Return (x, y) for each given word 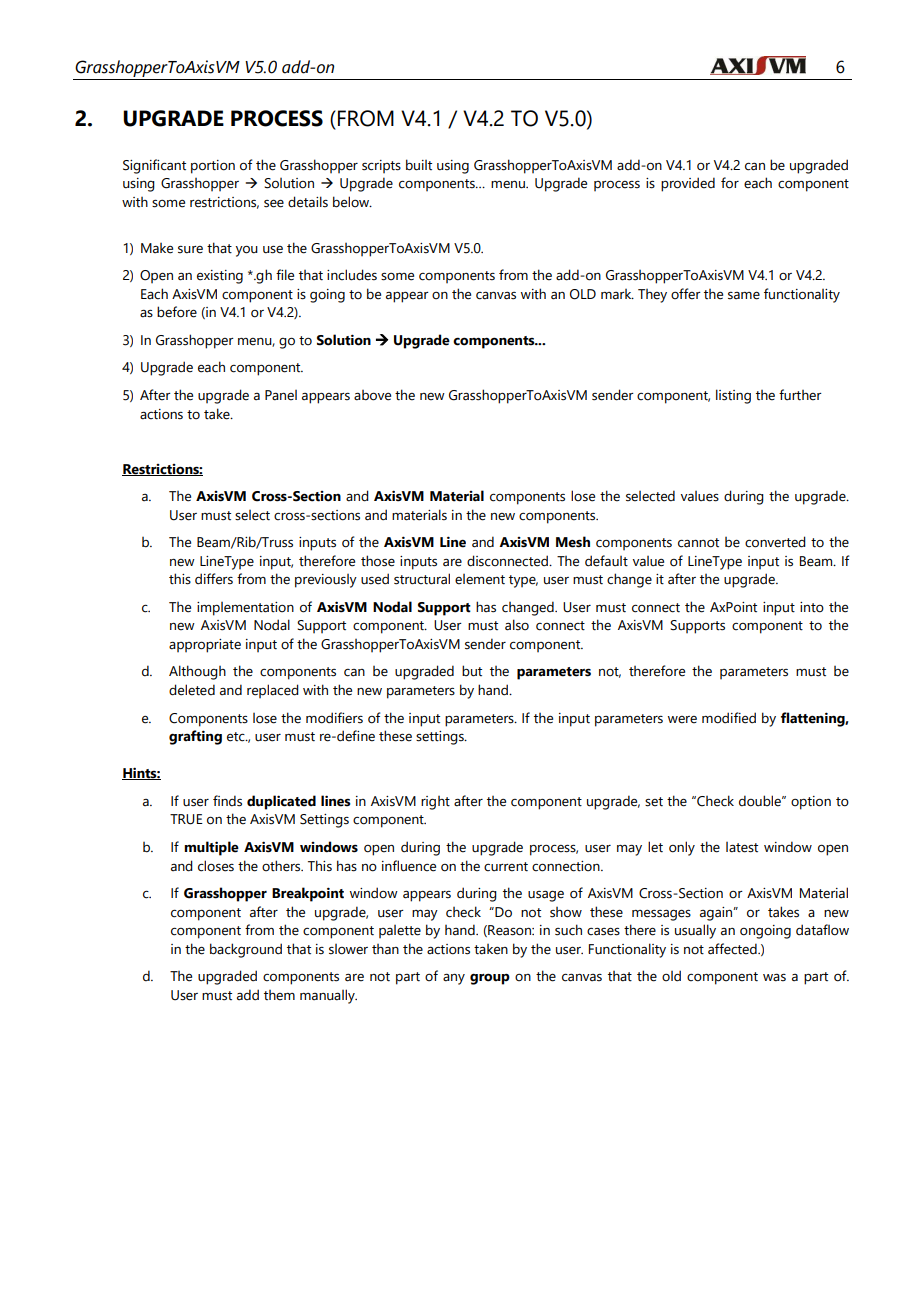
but (472, 671)
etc (237, 737)
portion (213, 167)
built (419, 165)
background (246, 950)
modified (729, 718)
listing (733, 396)
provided (688, 184)
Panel (281, 395)
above (372, 395)
